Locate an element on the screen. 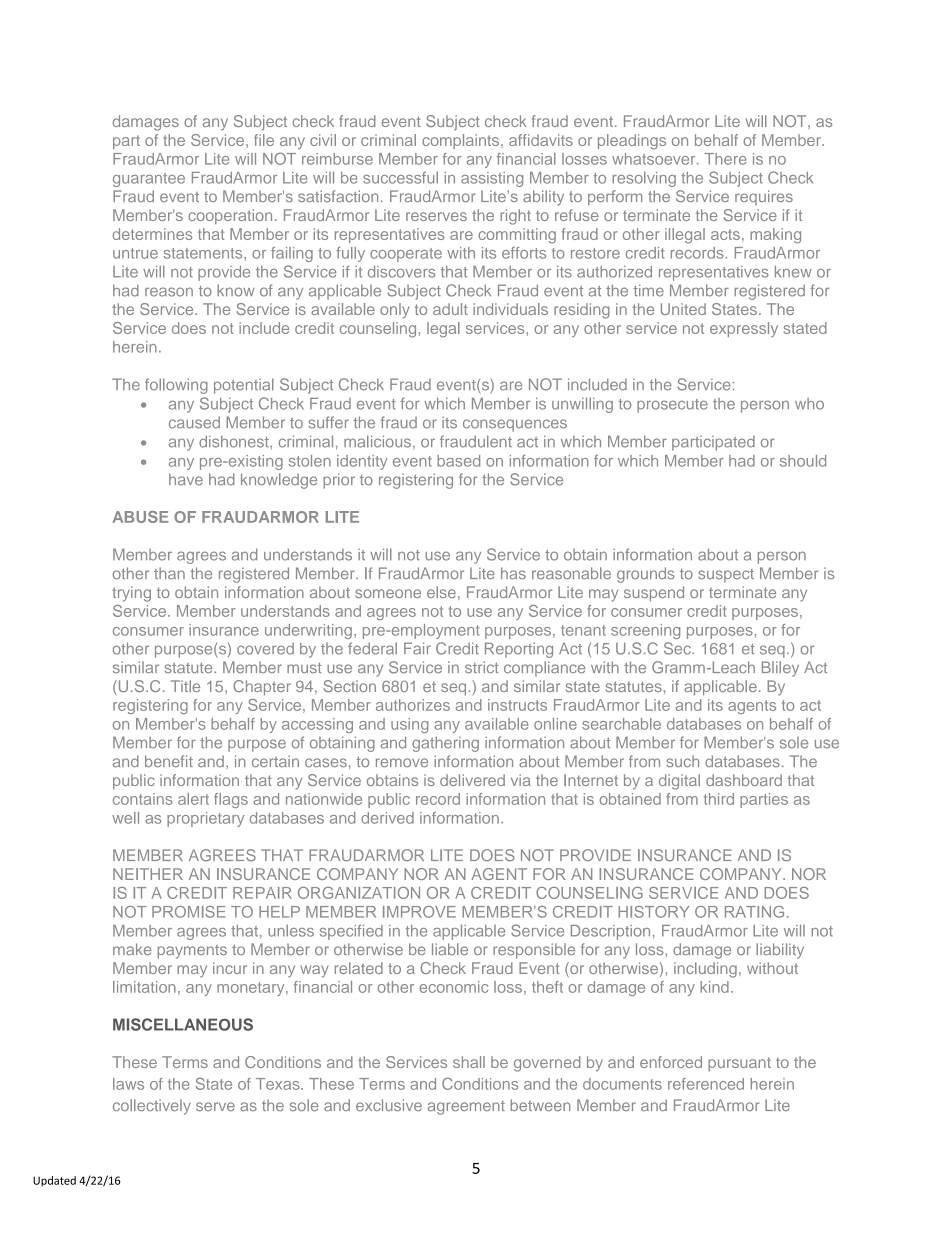 The height and width of the screenshot is (1233, 952). screening is located at coordinates (645, 631).
